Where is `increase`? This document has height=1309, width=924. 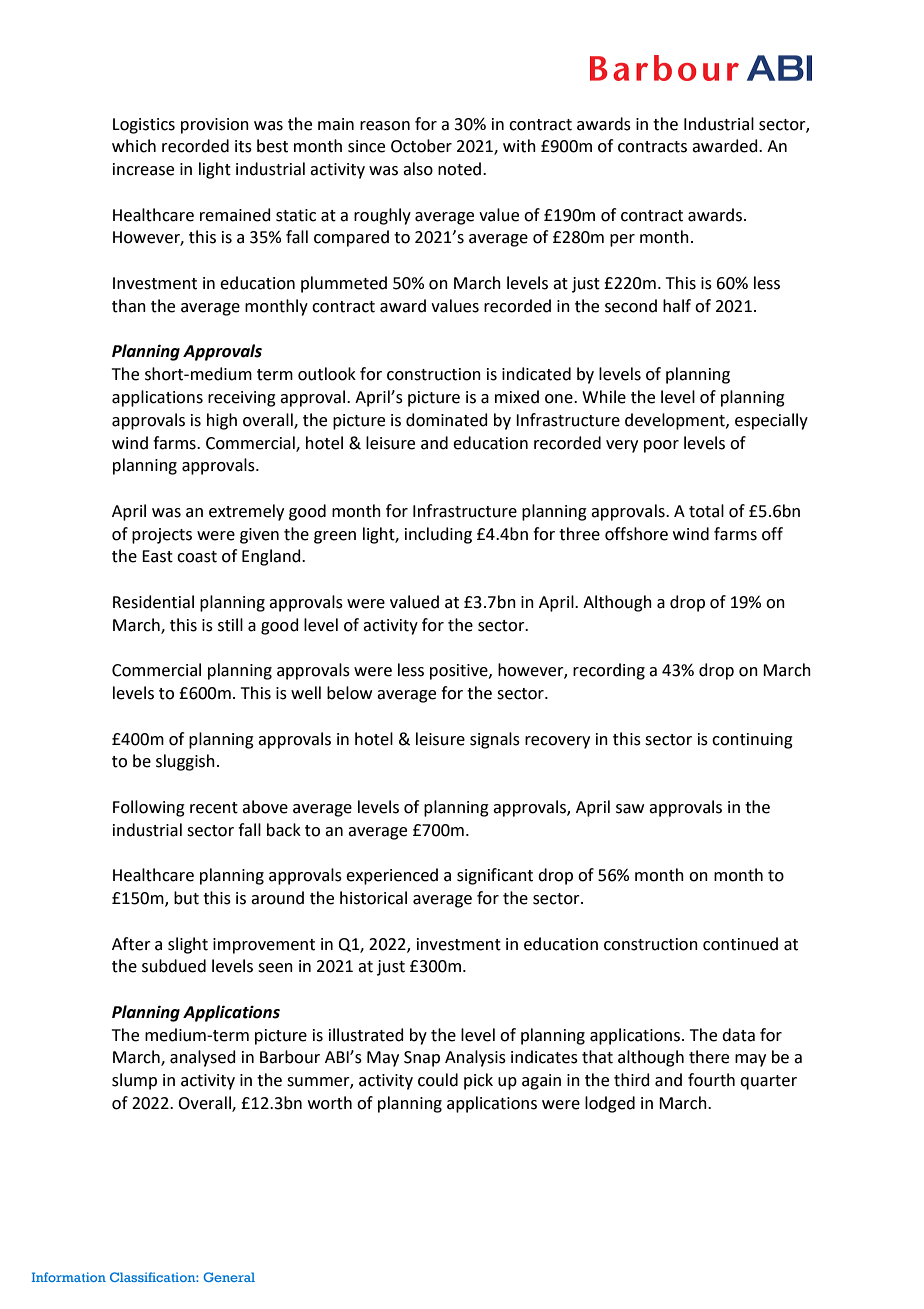 increase is located at coordinates (143, 169).
